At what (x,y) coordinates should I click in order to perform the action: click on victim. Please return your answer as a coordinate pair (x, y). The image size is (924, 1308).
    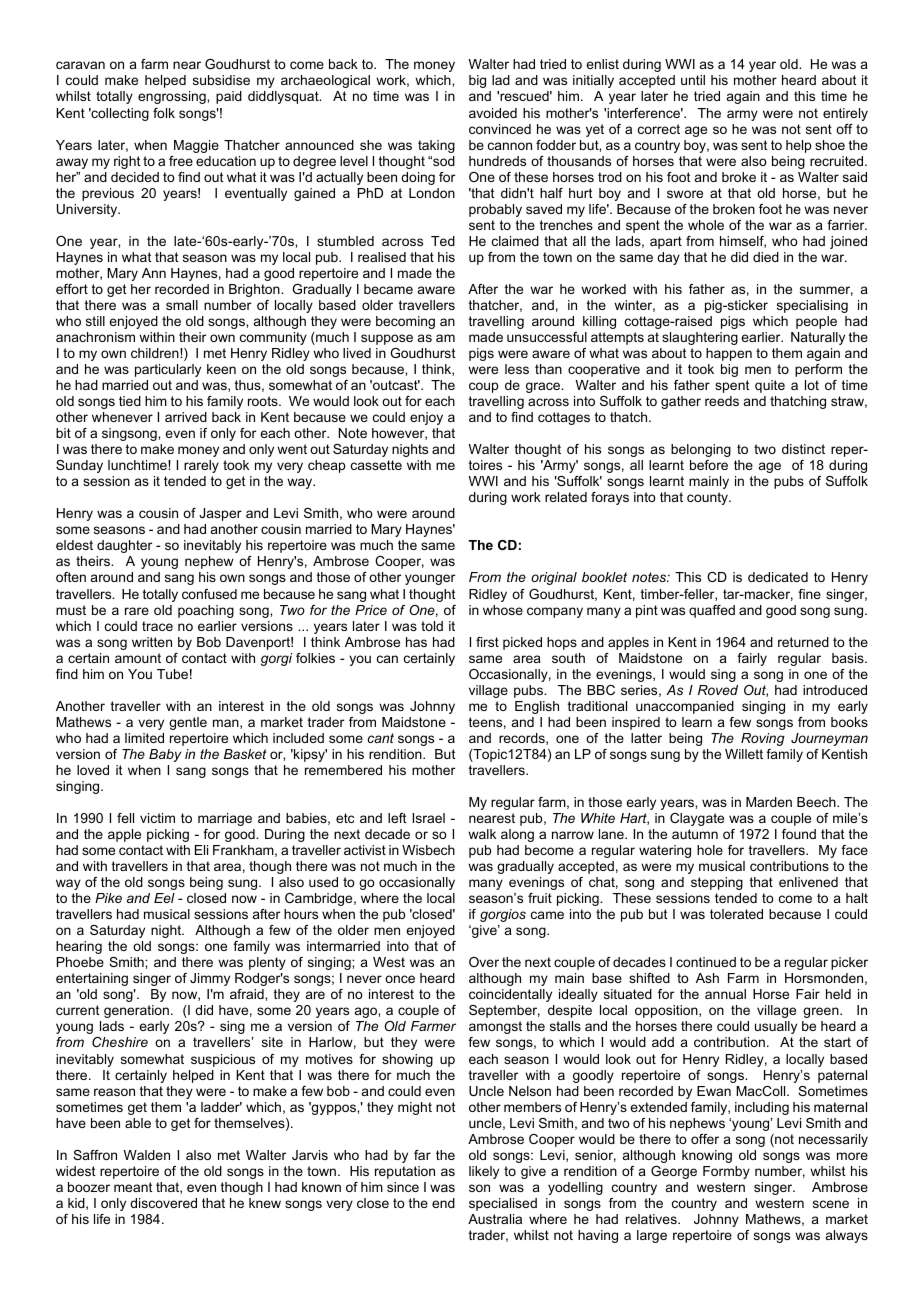
    Looking at the image, I should click on (157, 818).
